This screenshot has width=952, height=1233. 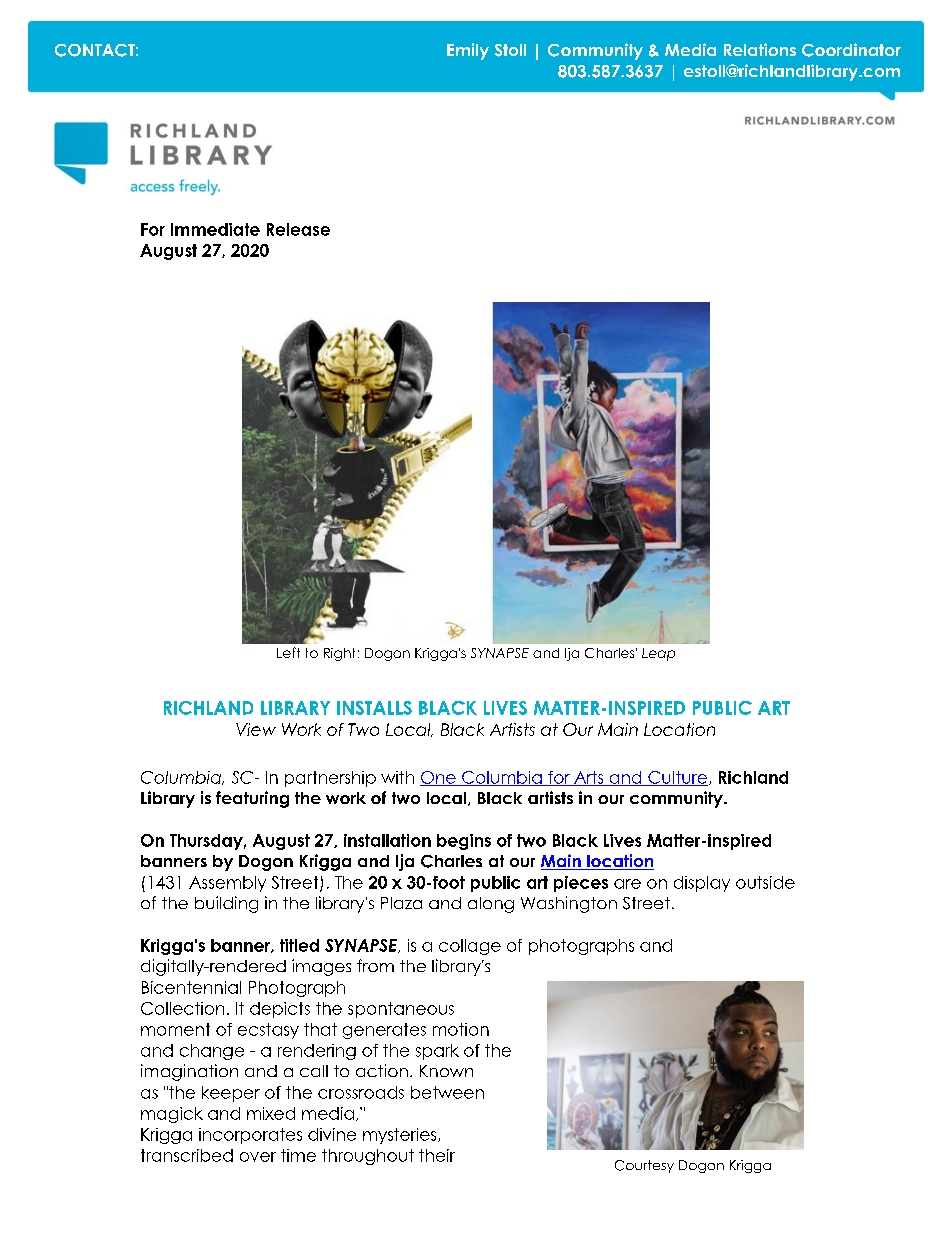 I want to click on Relations, so click(x=760, y=49).
